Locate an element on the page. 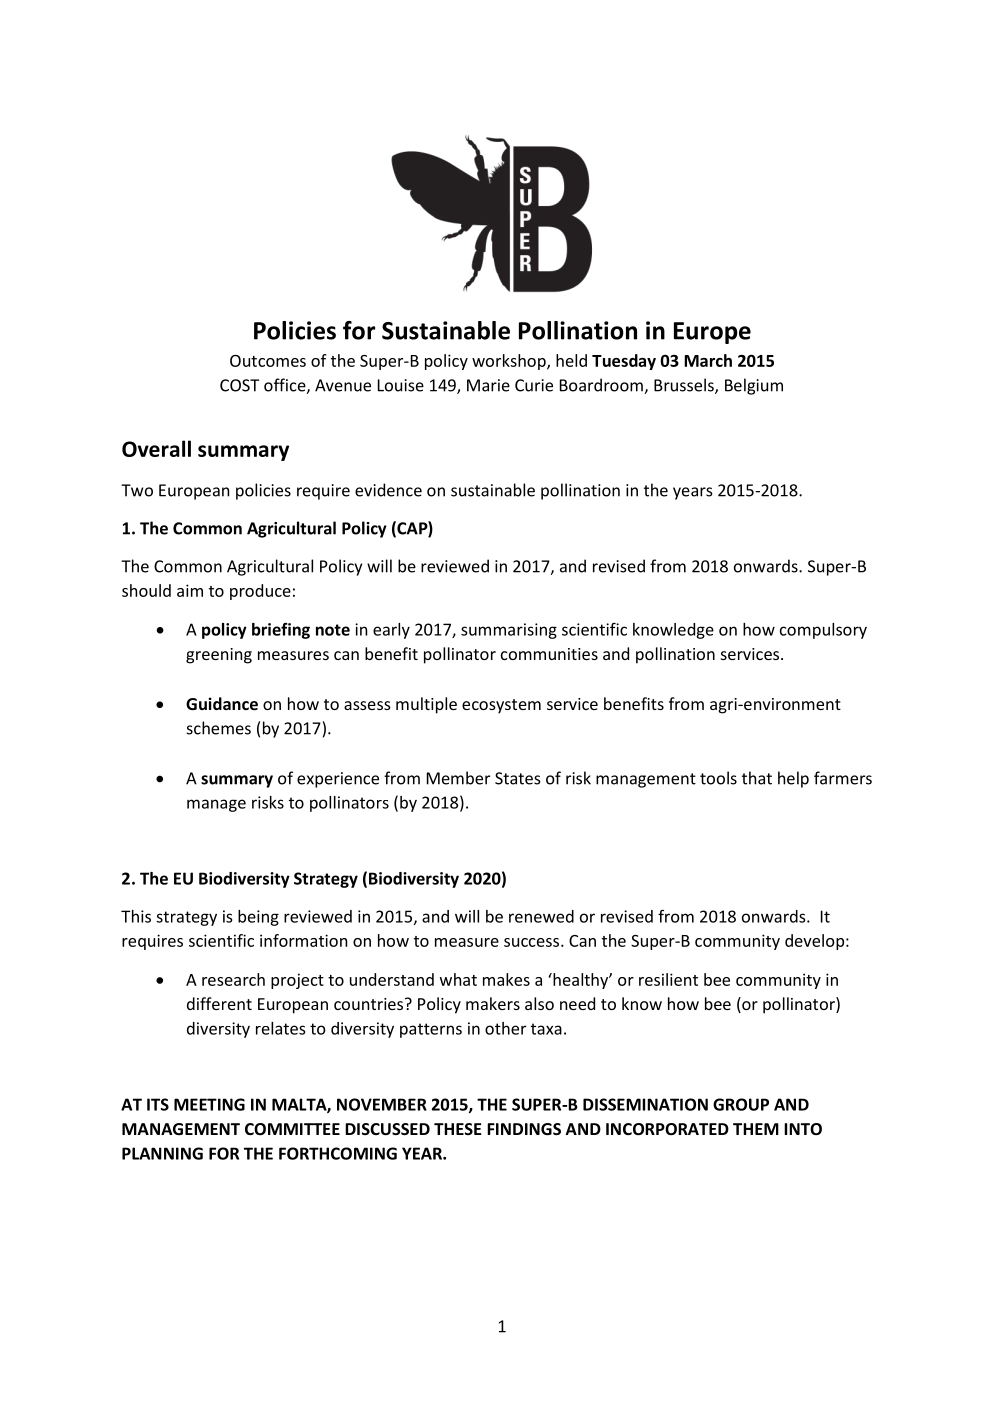  THESE is located at coordinates (458, 1129).
